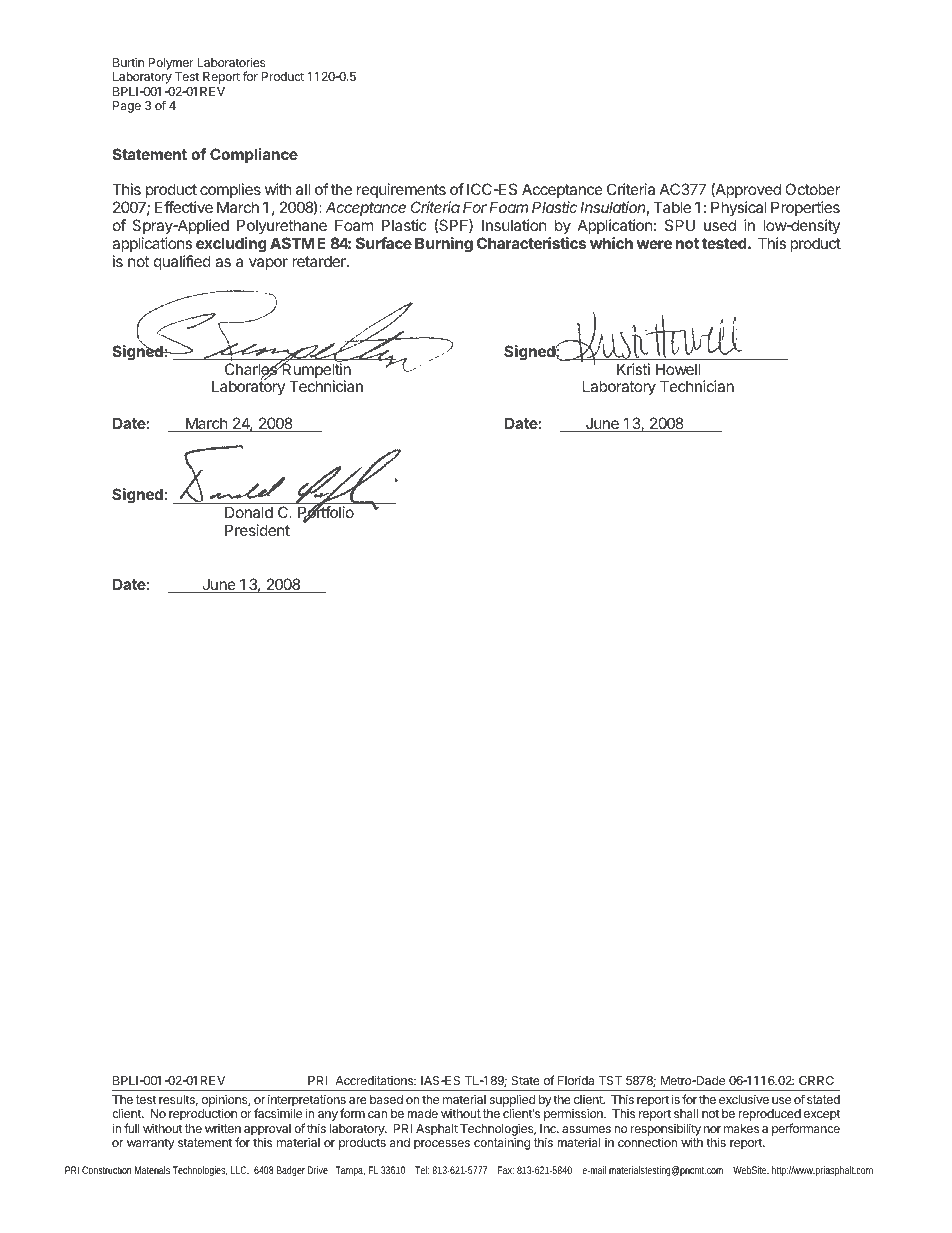 The image size is (952, 1233). What do you see at coordinates (442, 1145) in the image?
I see `processes` at bounding box center [442, 1145].
